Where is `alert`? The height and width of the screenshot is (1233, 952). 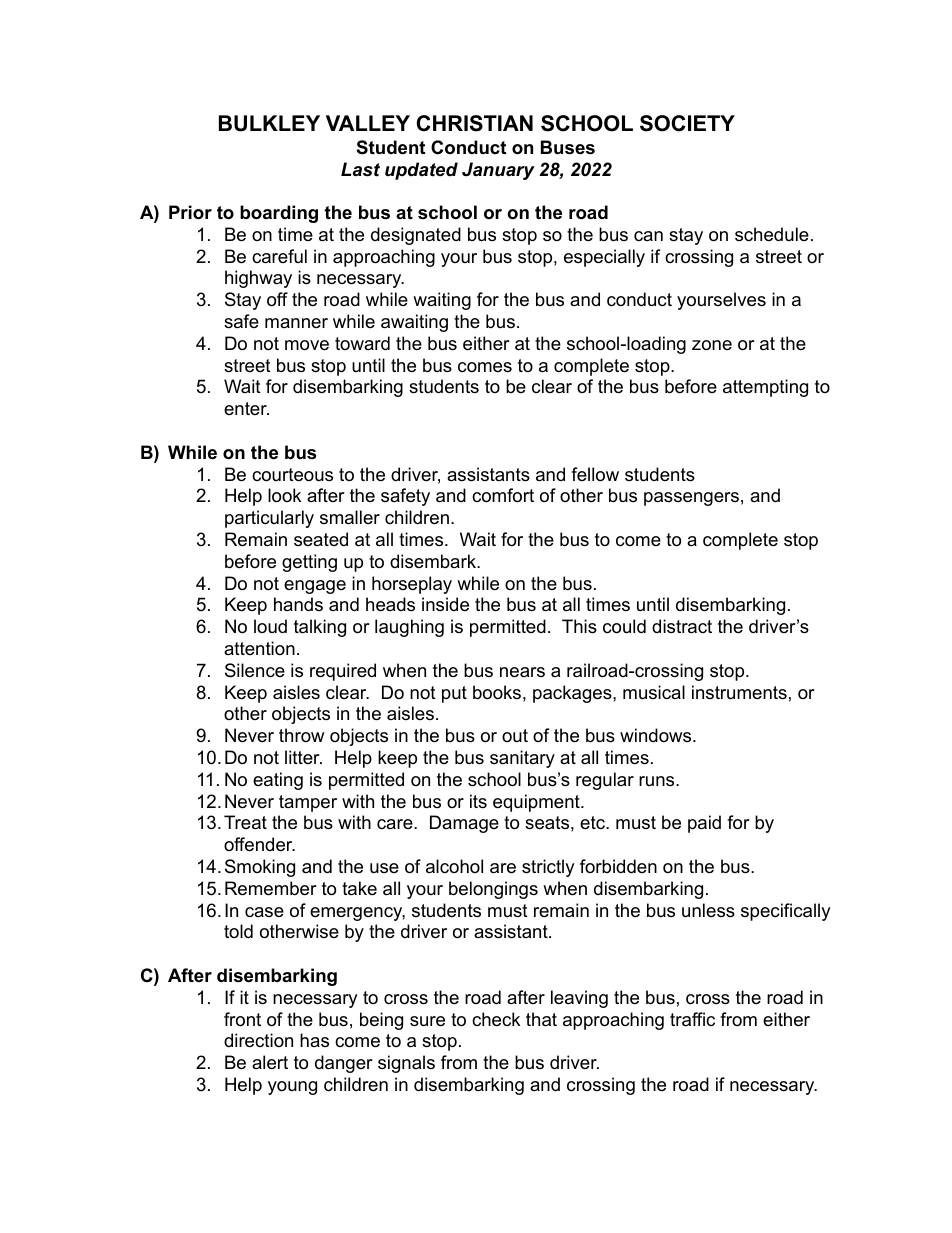 alert is located at coordinates (270, 1062).
